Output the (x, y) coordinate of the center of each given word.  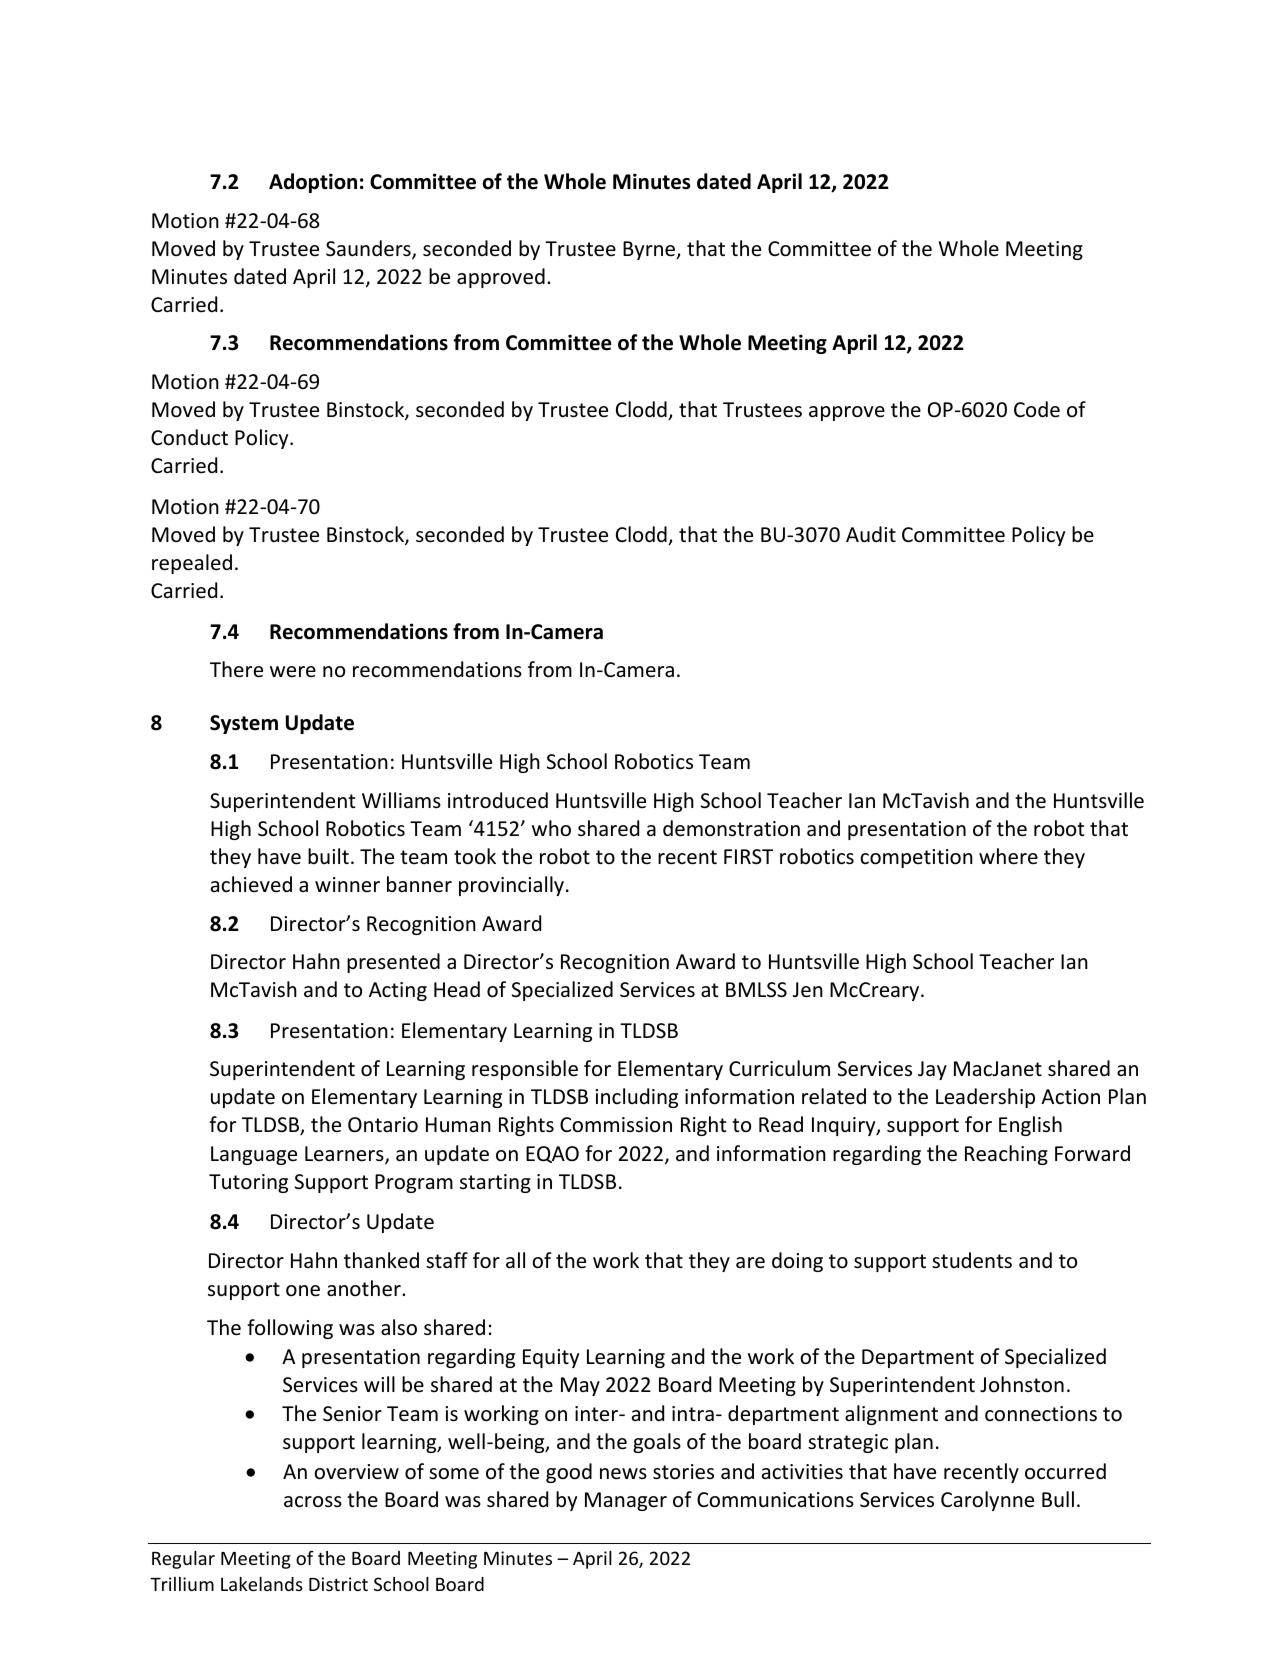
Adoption (313, 183)
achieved (251, 884)
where (1008, 856)
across (313, 1502)
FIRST (748, 857)
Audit (871, 534)
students (972, 1260)
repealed (192, 564)
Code (1037, 409)
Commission (616, 1125)
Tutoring (248, 1183)
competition (916, 858)
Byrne (650, 250)
